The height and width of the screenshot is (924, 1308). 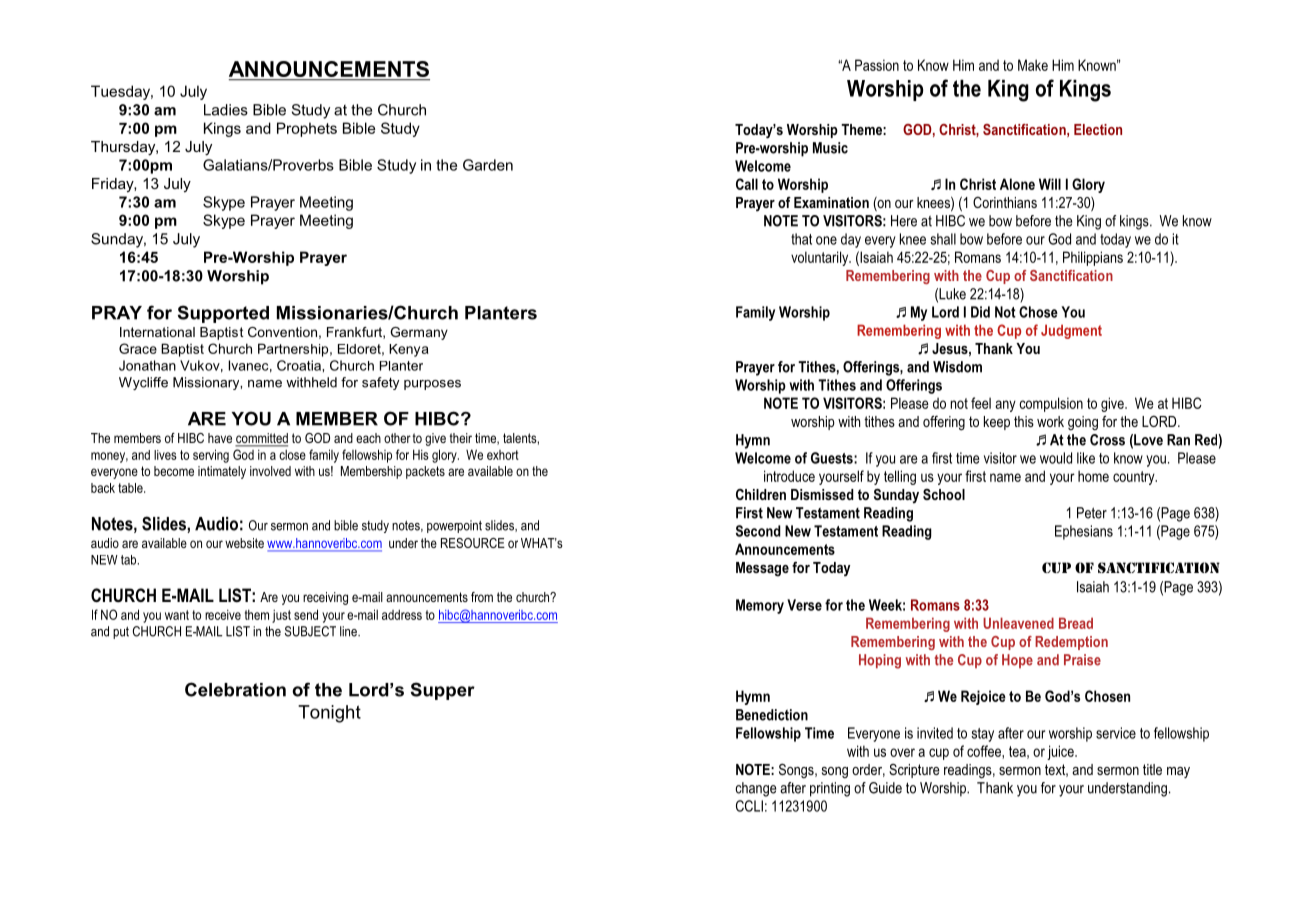 I want to click on Ephesians, so click(x=1084, y=532).
